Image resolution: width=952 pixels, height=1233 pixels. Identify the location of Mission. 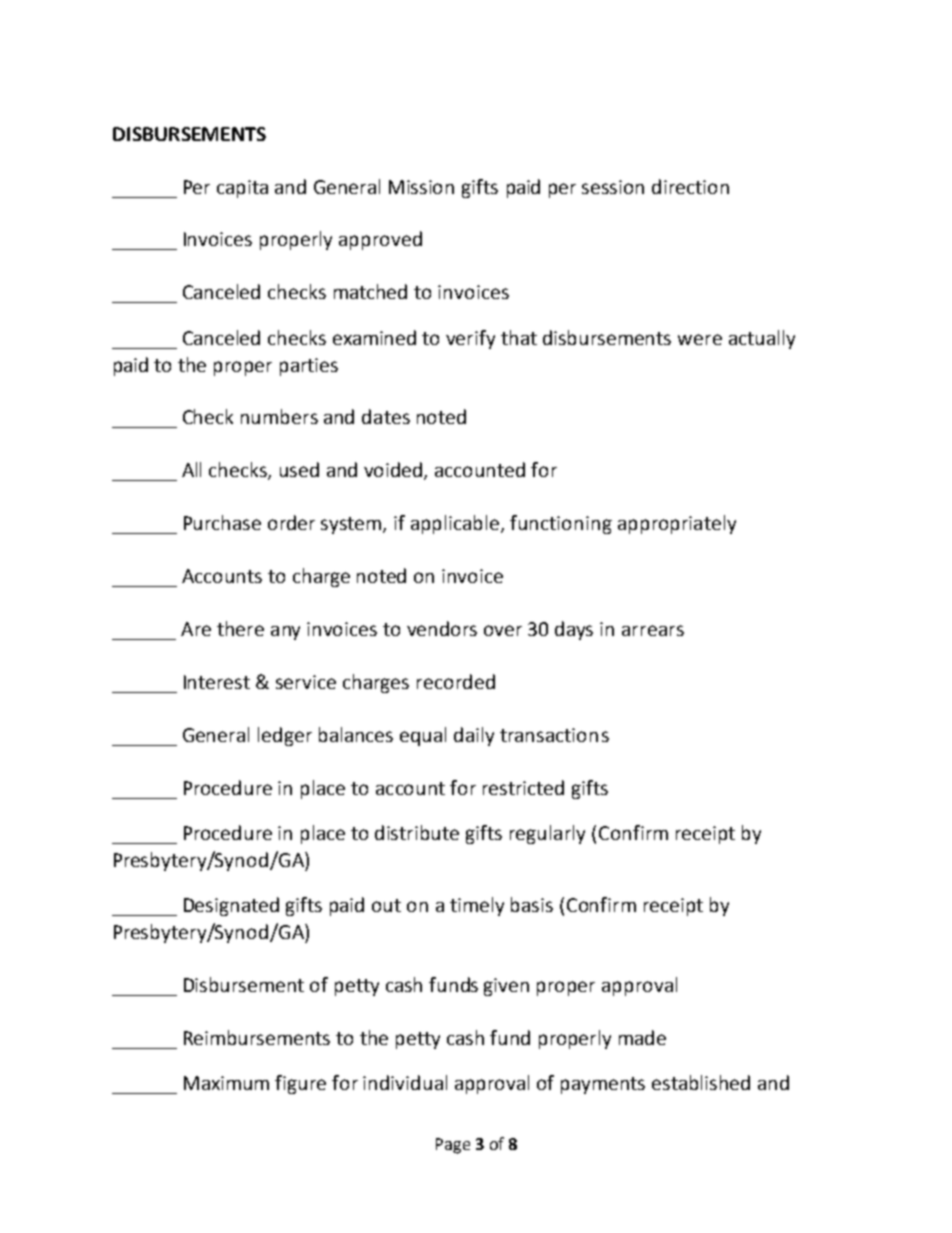
(421, 187).
